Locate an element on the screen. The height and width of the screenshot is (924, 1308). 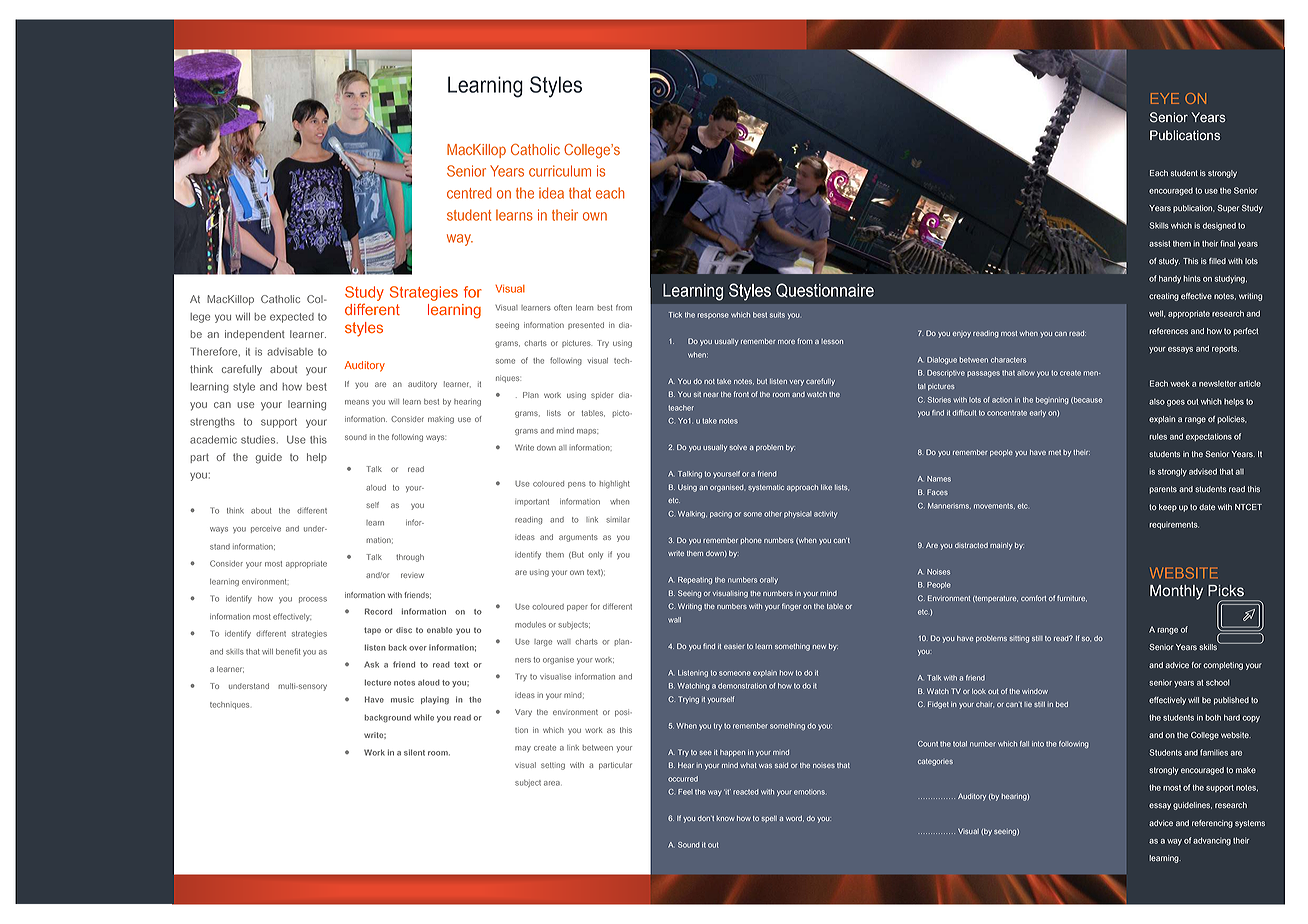
EYE is located at coordinates (1165, 98).
